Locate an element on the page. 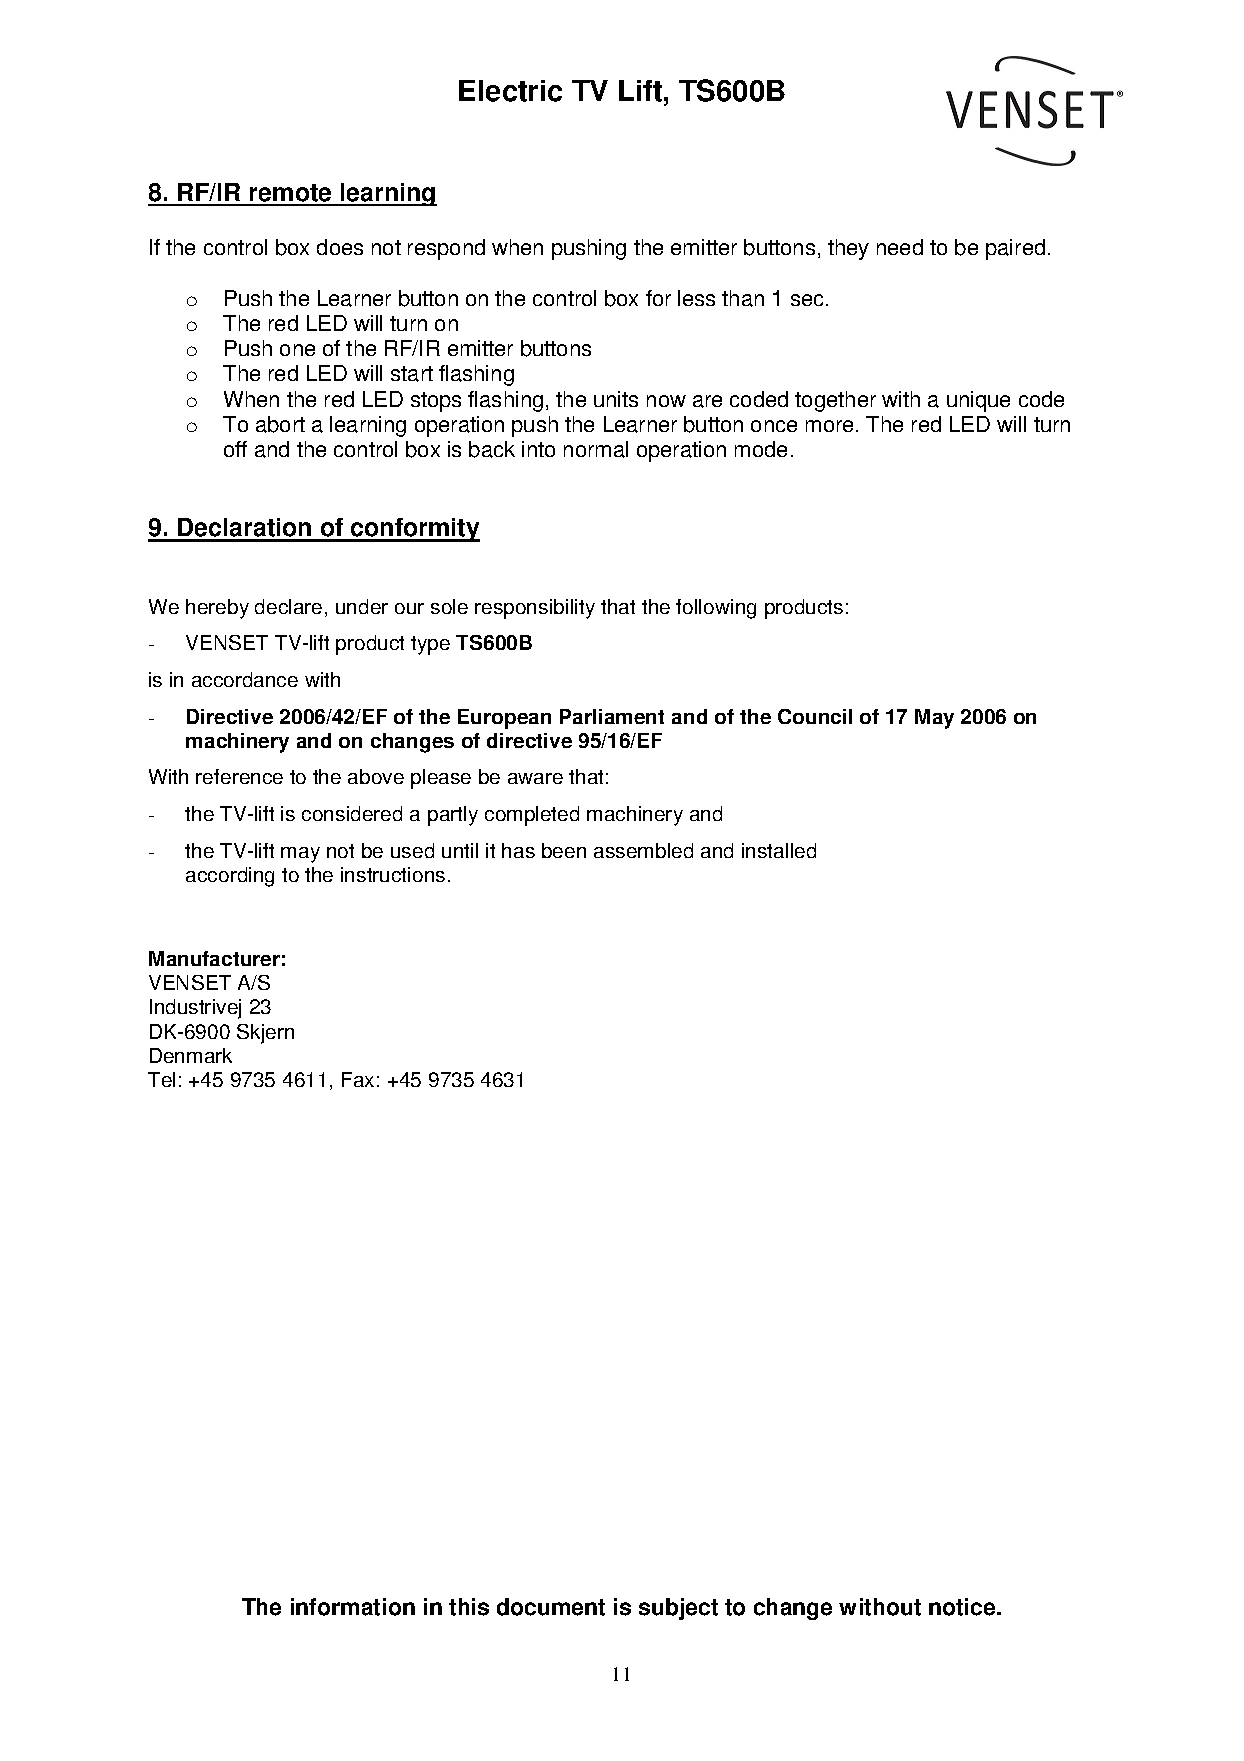 The height and width of the image is (1761, 1244). Electric is located at coordinates (510, 91).
